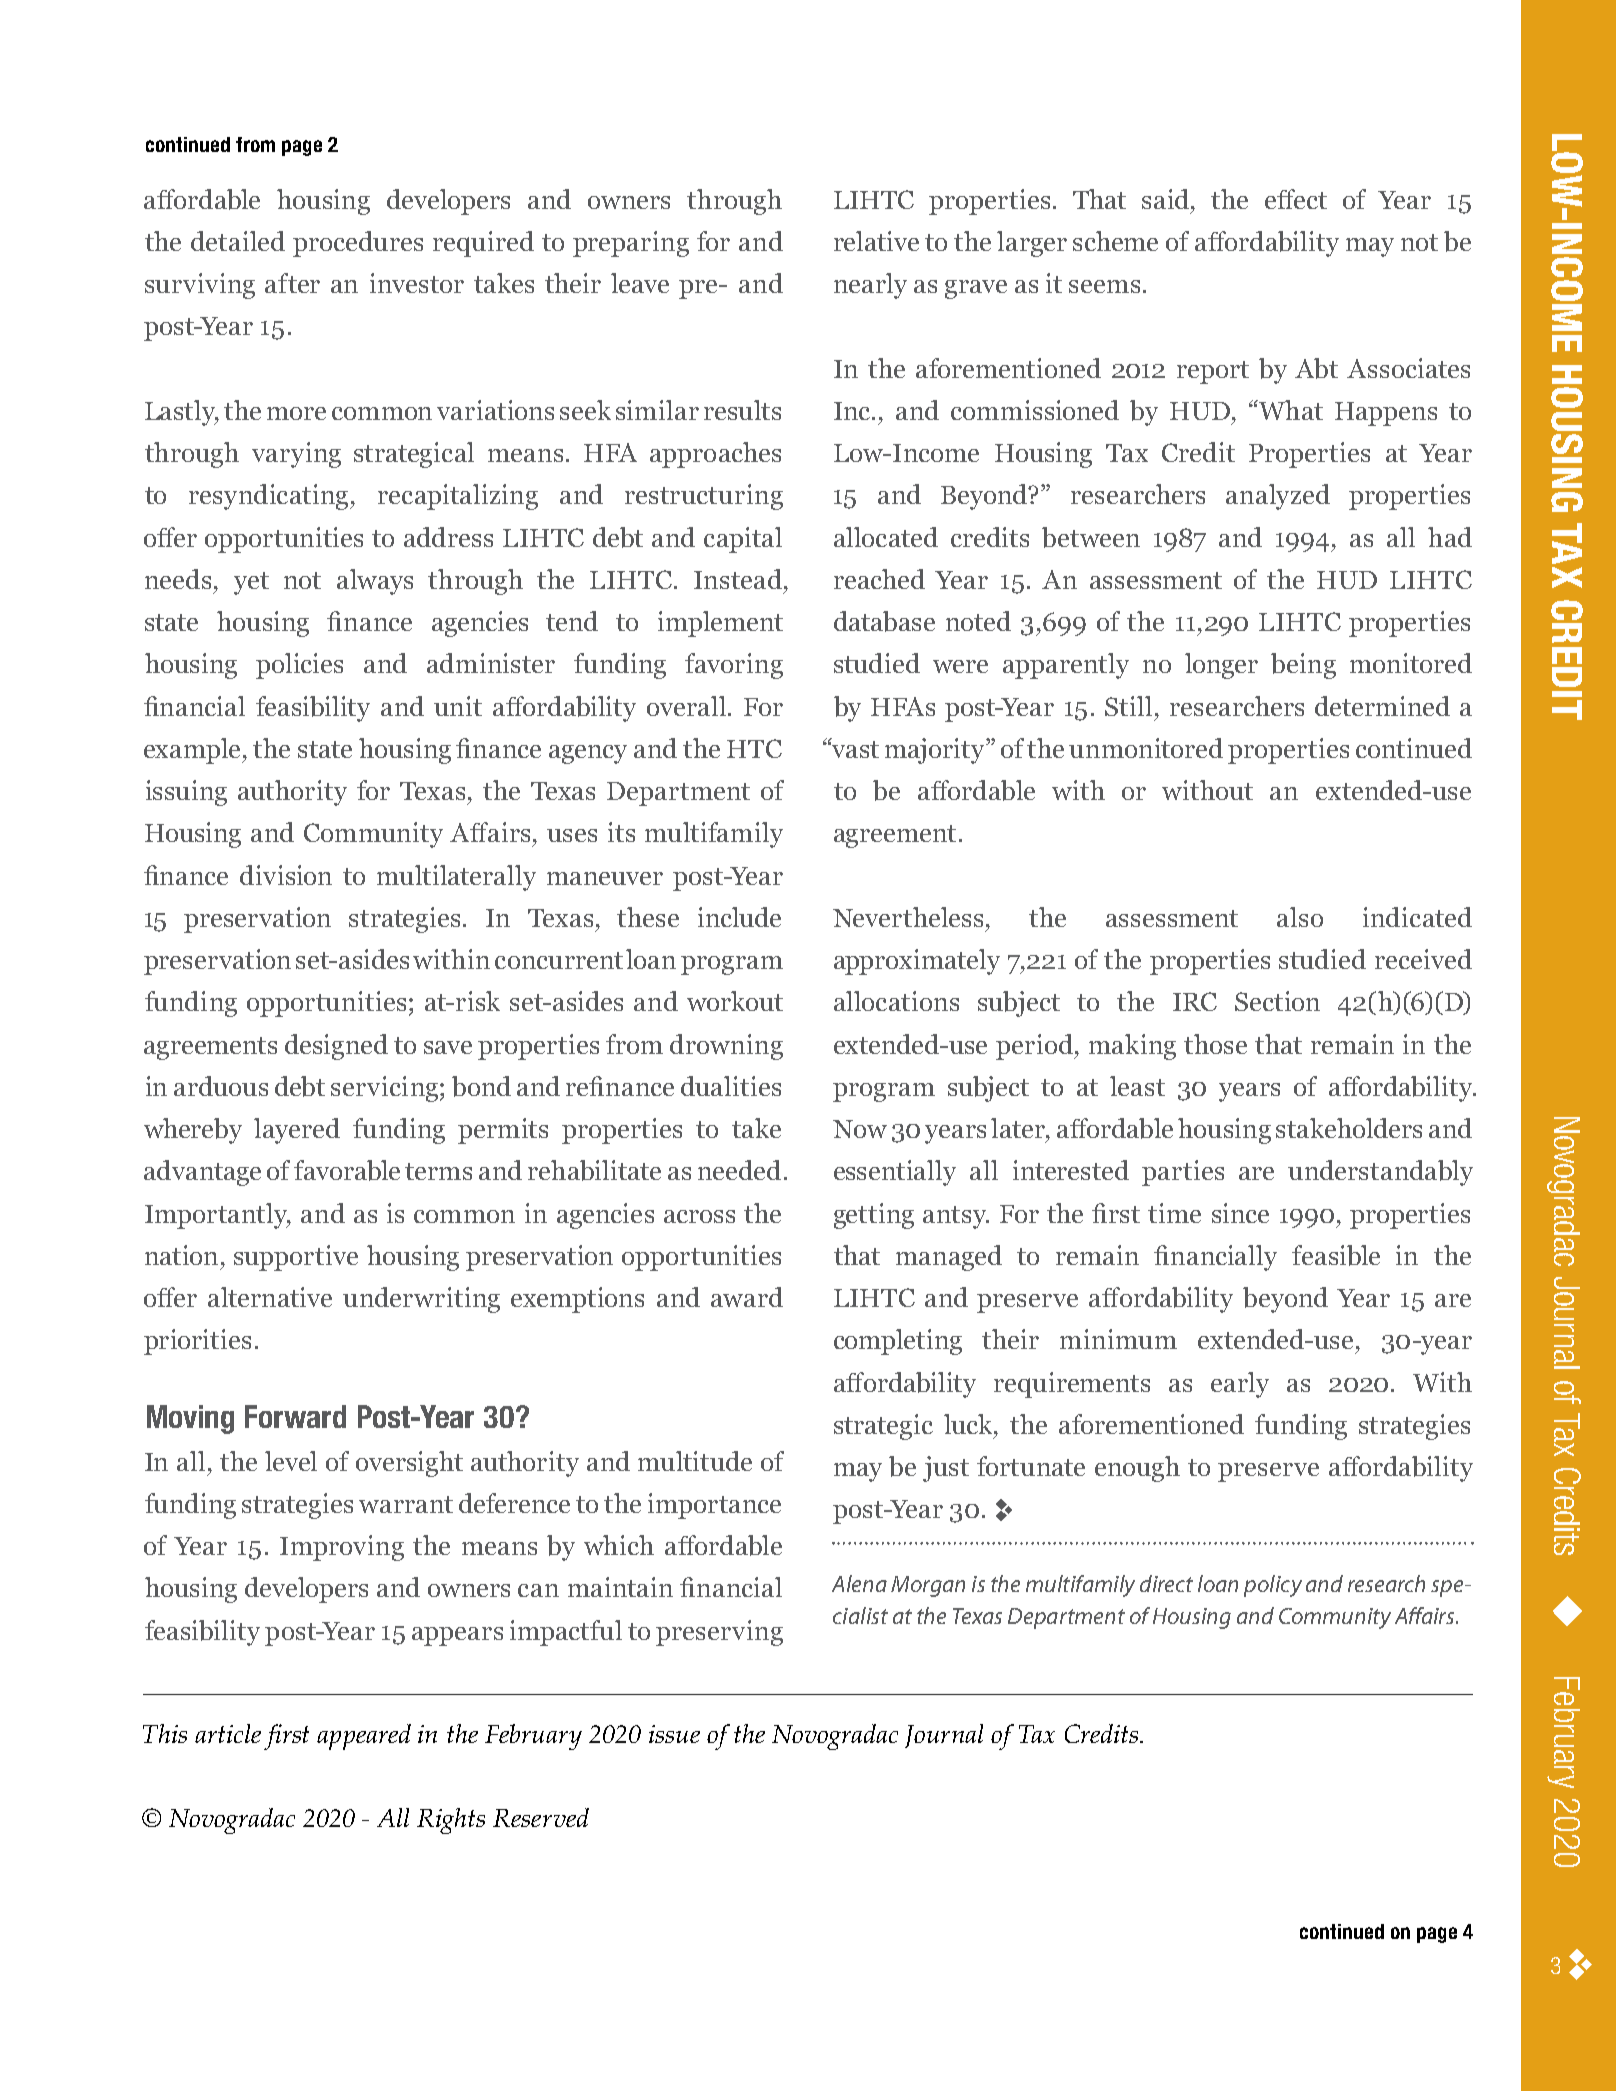 The width and height of the document is (1616, 2091). Describe the element at coordinates (1273, 1586) in the document. I see `policy` at that location.
